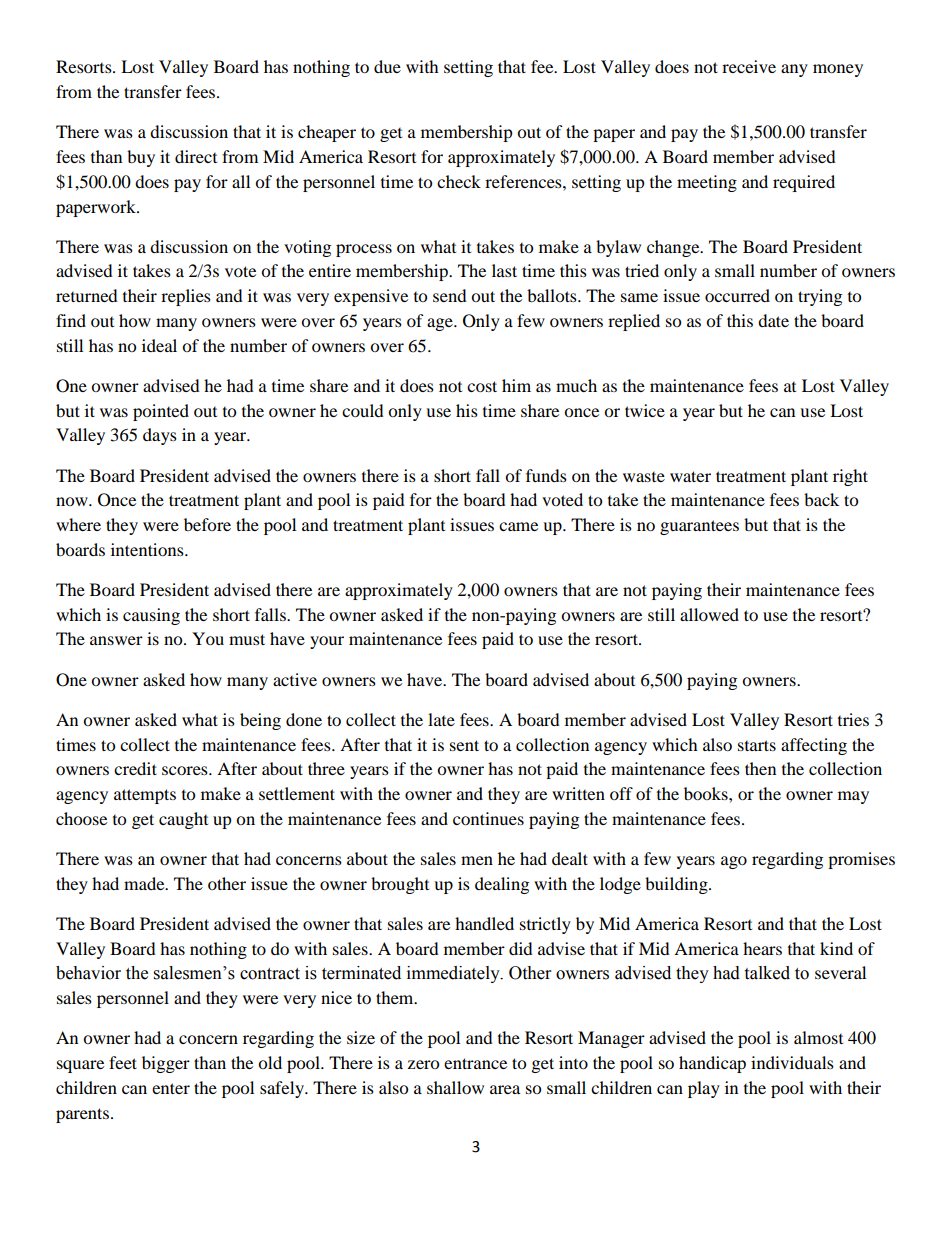  I want to click on cost, so click(482, 386).
